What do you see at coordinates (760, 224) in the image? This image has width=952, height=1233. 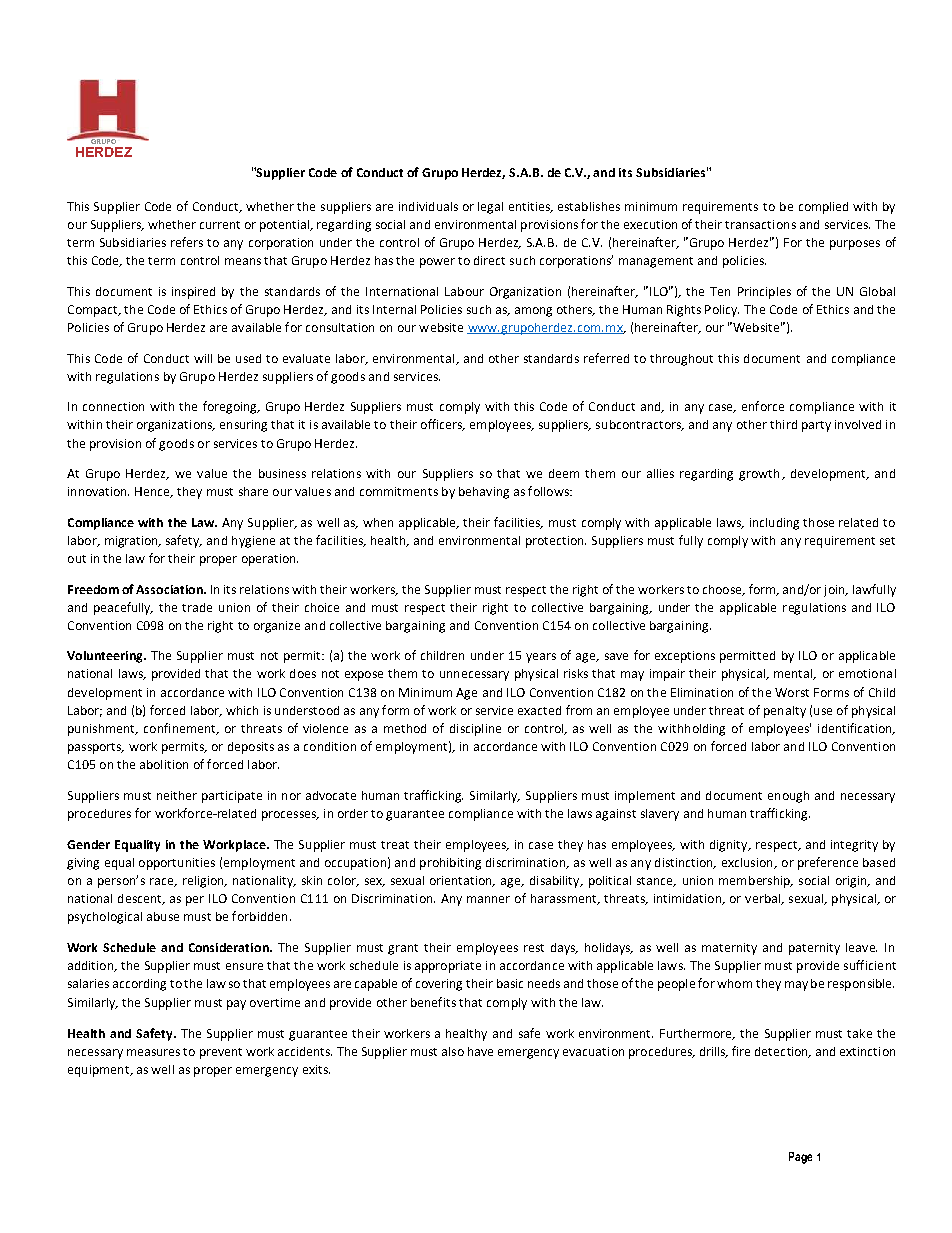 I see `transactions` at bounding box center [760, 224].
